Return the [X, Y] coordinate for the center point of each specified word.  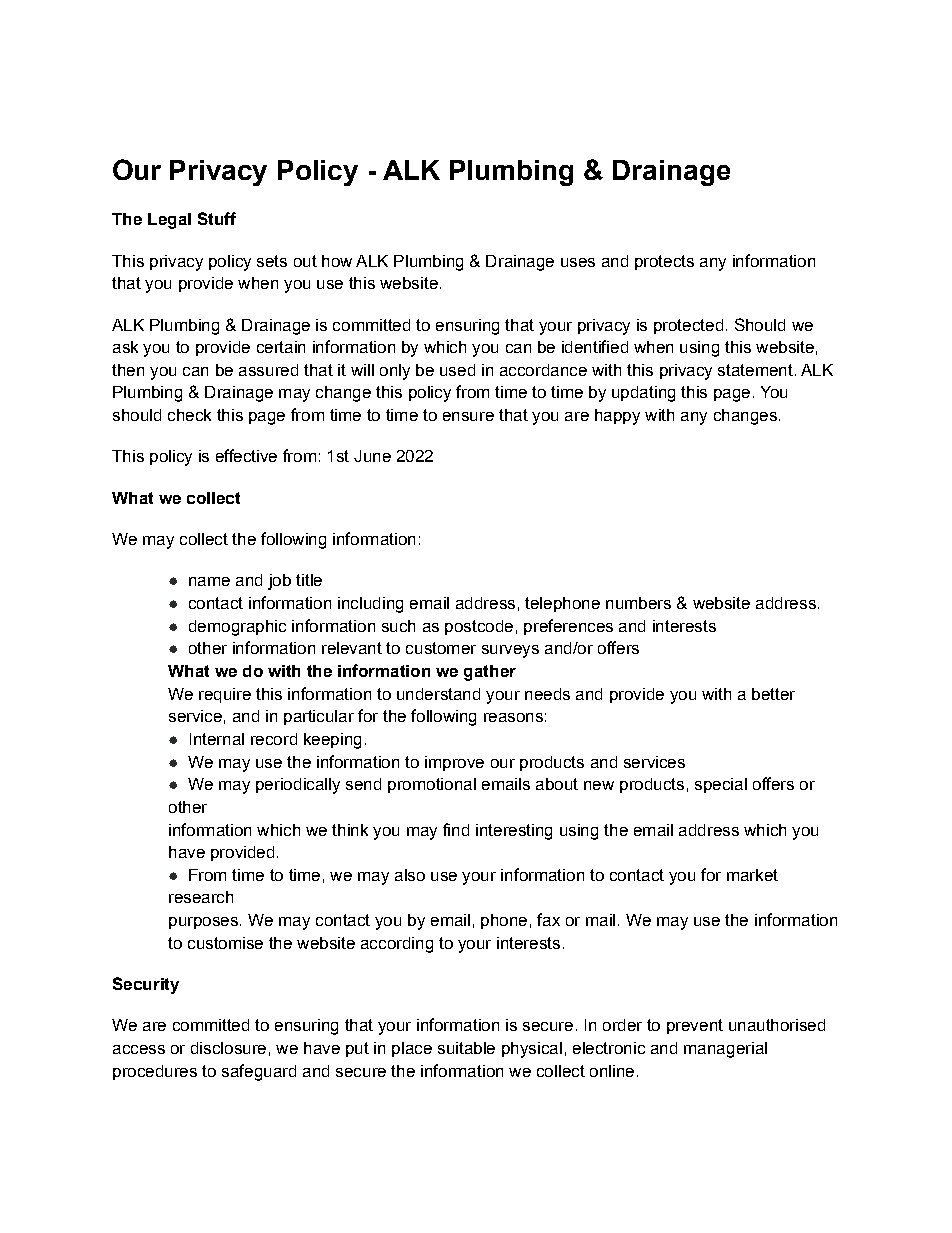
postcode [479, 627]
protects [664, 262]
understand [438, 694]
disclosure [228, 1048]
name [209, 581]
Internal [217, 739]
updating [643, 394]
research [201, 897]
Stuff [217, 218]
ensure [468, 416]
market [752, 875]
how [337, 261]
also [410, 875]
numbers [638, 603]
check [189, 415]
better [773, 694]
